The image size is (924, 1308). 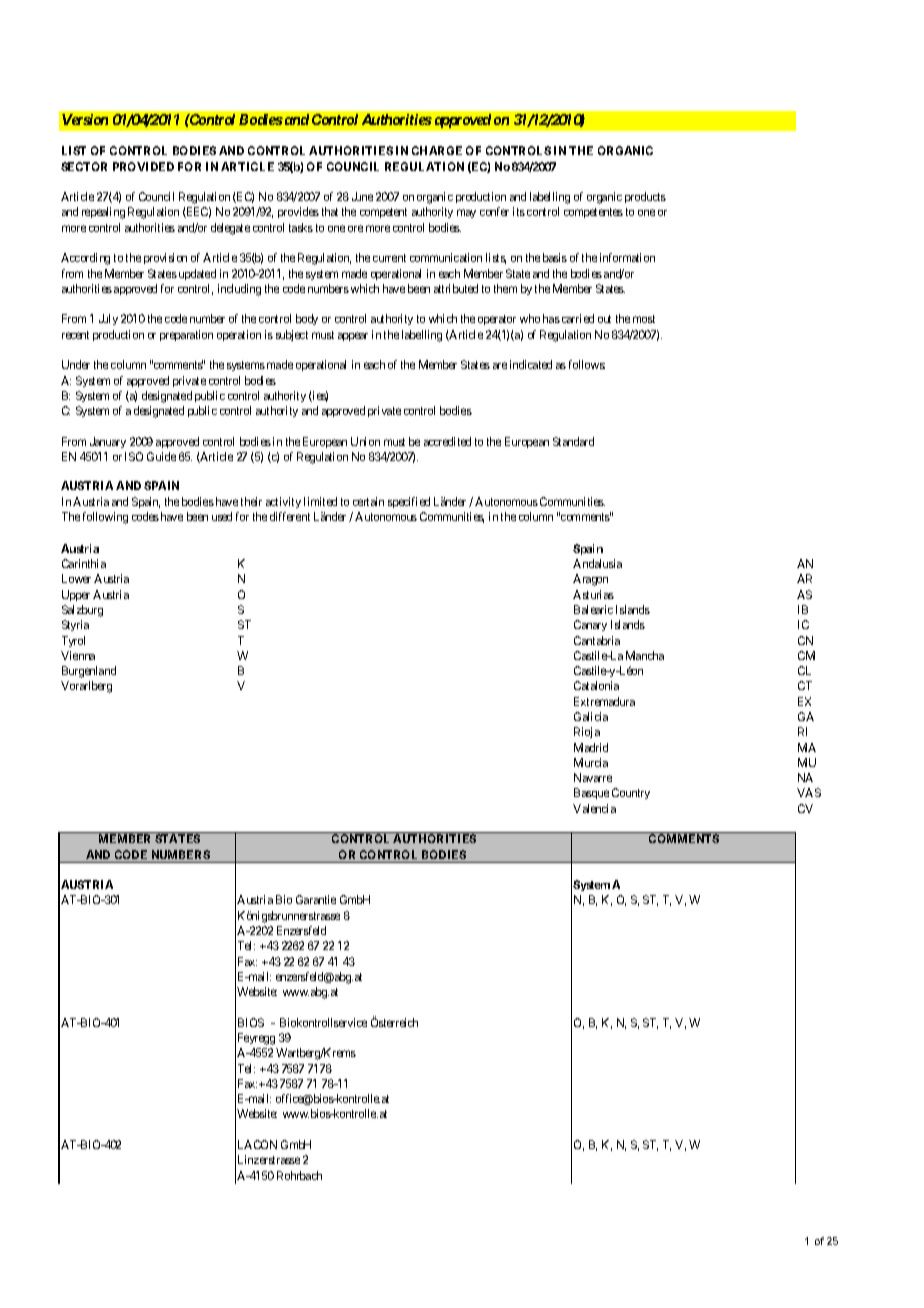 I want to click on information, so click(x=627, y=257).
